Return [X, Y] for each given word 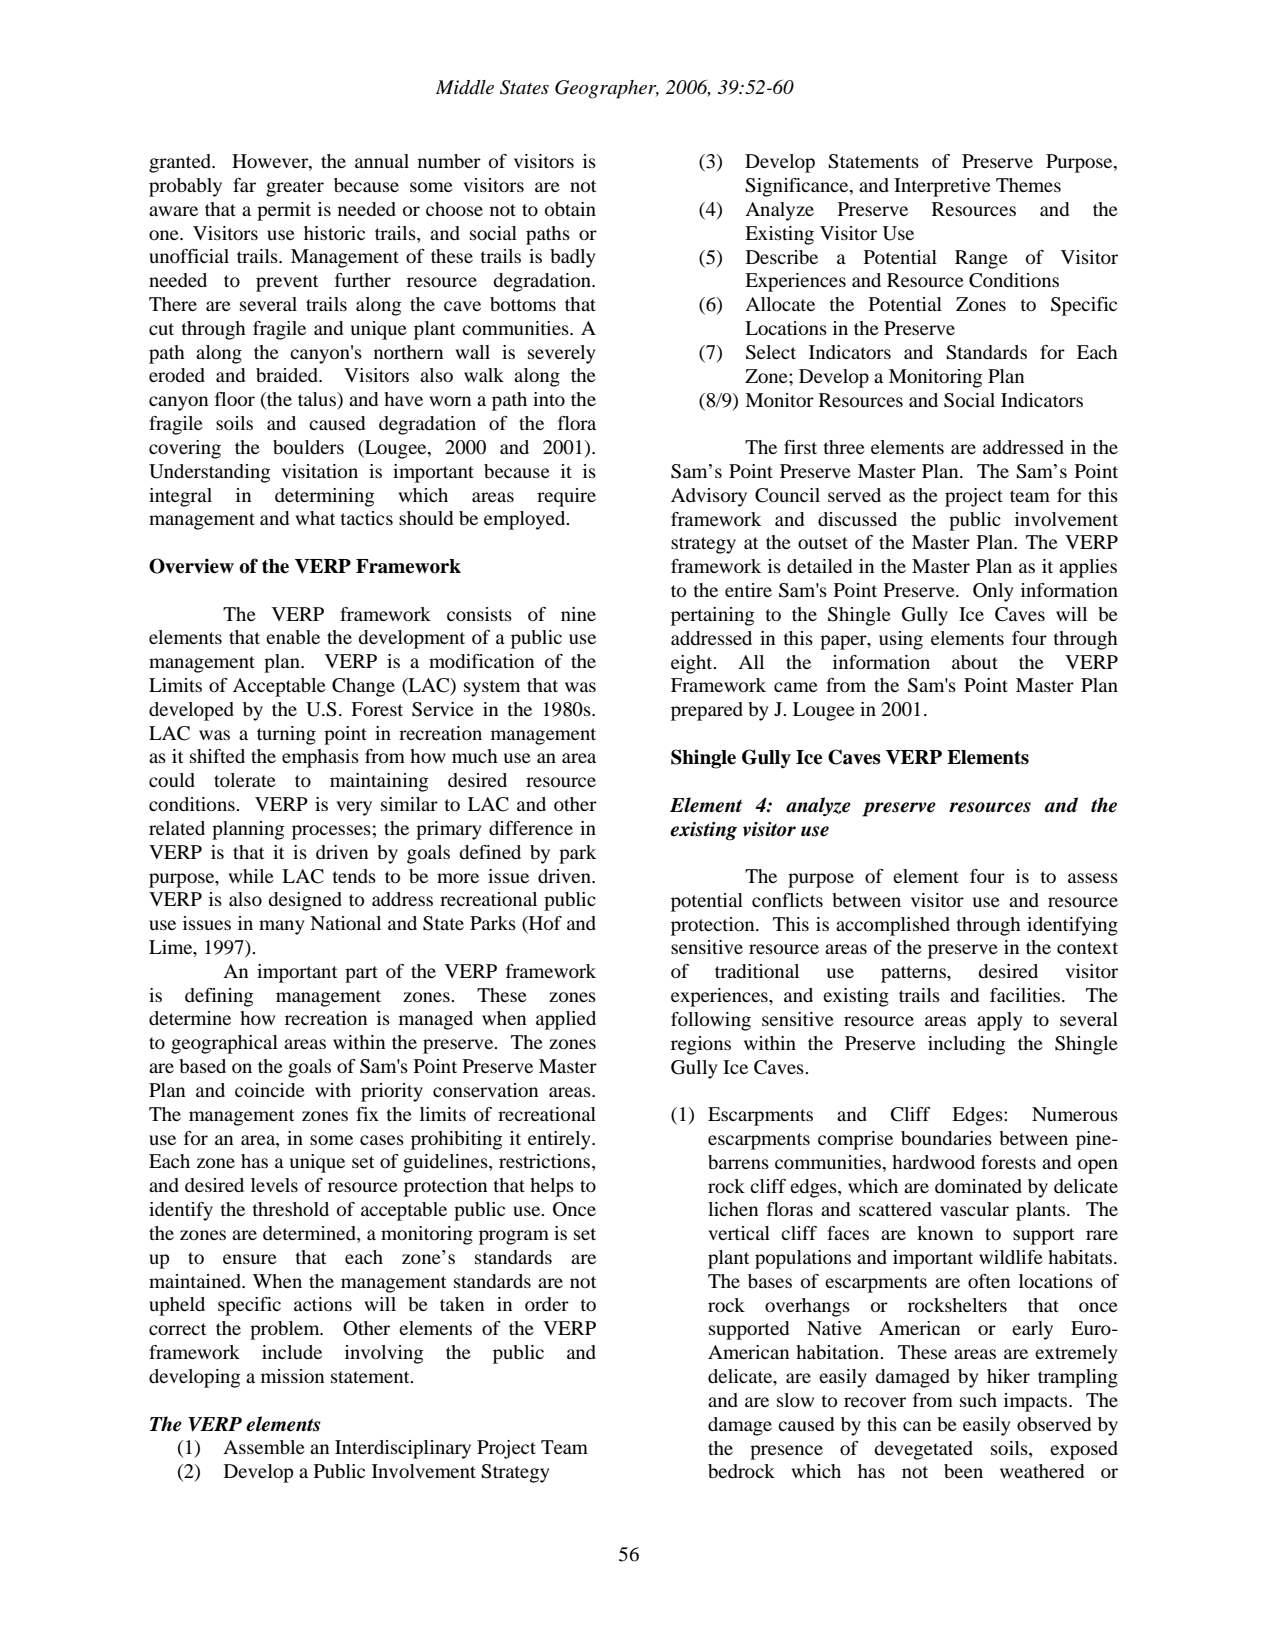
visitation [320, 471]
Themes [1028, 185]
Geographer [607, 89]
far [244, 185]
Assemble [264, 1447]
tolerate [245, 780]
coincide [270, 1090]
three [844, 447]
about [975, 662]
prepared [707, 711]
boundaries [946, 1138]
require [566, 497]
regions [701, 1045]
